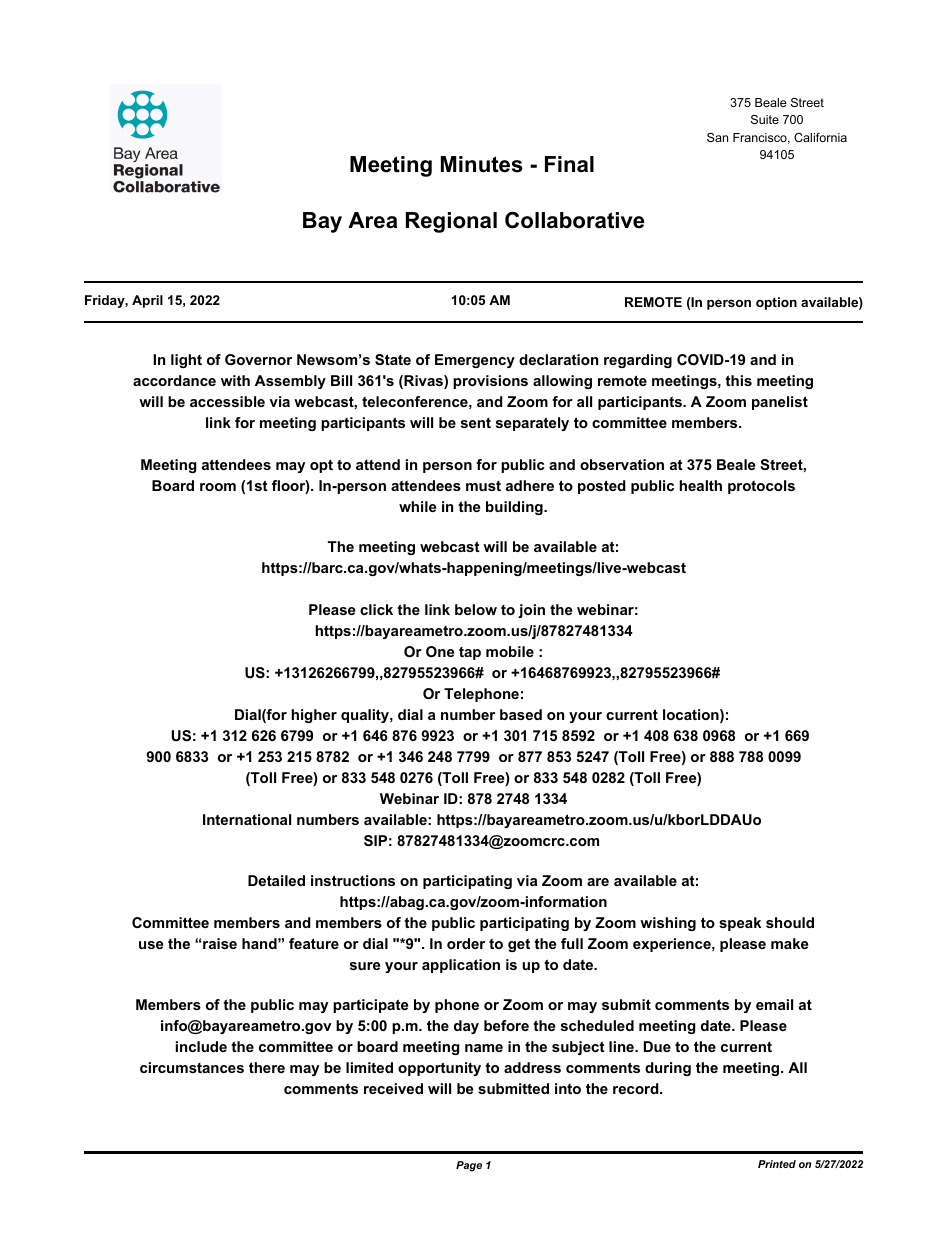 The image size is (952, 1233). Describe the element at coordinates (482, 164) in the screenshot. I see `Minutes` at that location.
